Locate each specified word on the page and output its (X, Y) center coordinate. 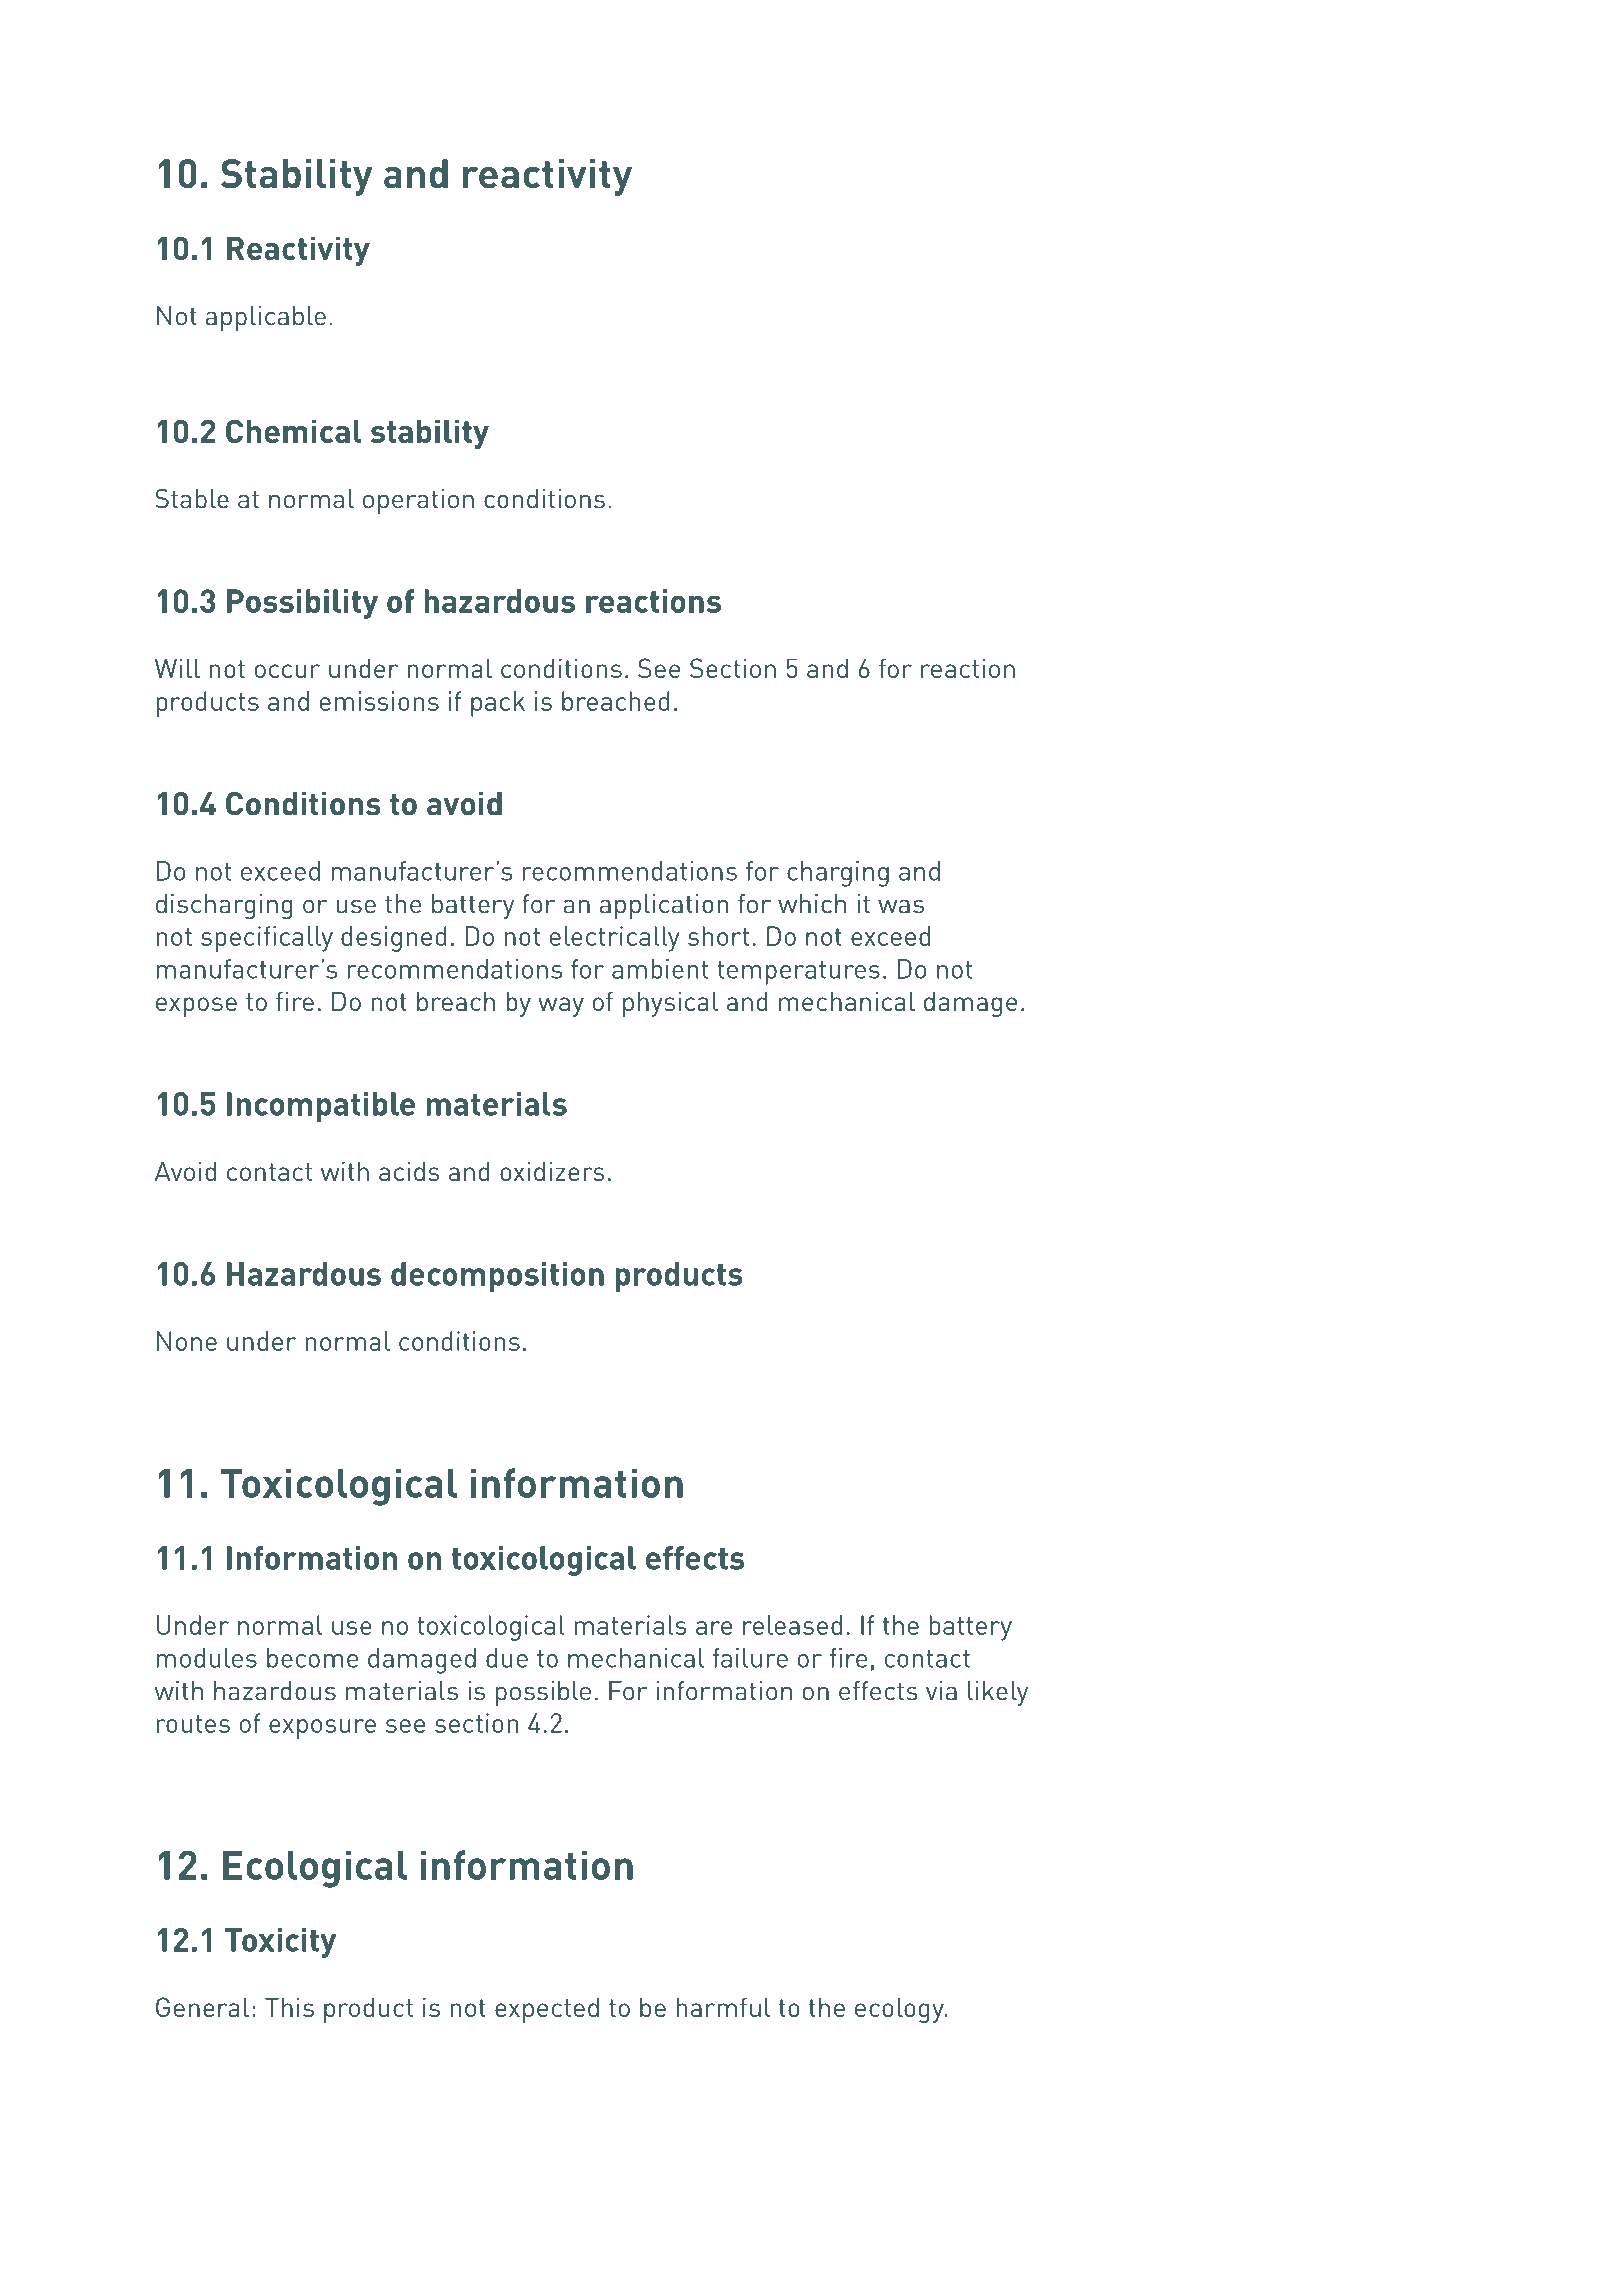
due (507, 1658)
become (312, 1658)
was (901, 906)
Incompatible (321, 1107)
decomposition (497, 1277)
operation (418, 501)
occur (287, 671)
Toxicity (280, 1943)
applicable (266, 318)
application (664, 906)
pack (498, 704)
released (792, 1625)
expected (547, 2010)
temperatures (798, 973)
